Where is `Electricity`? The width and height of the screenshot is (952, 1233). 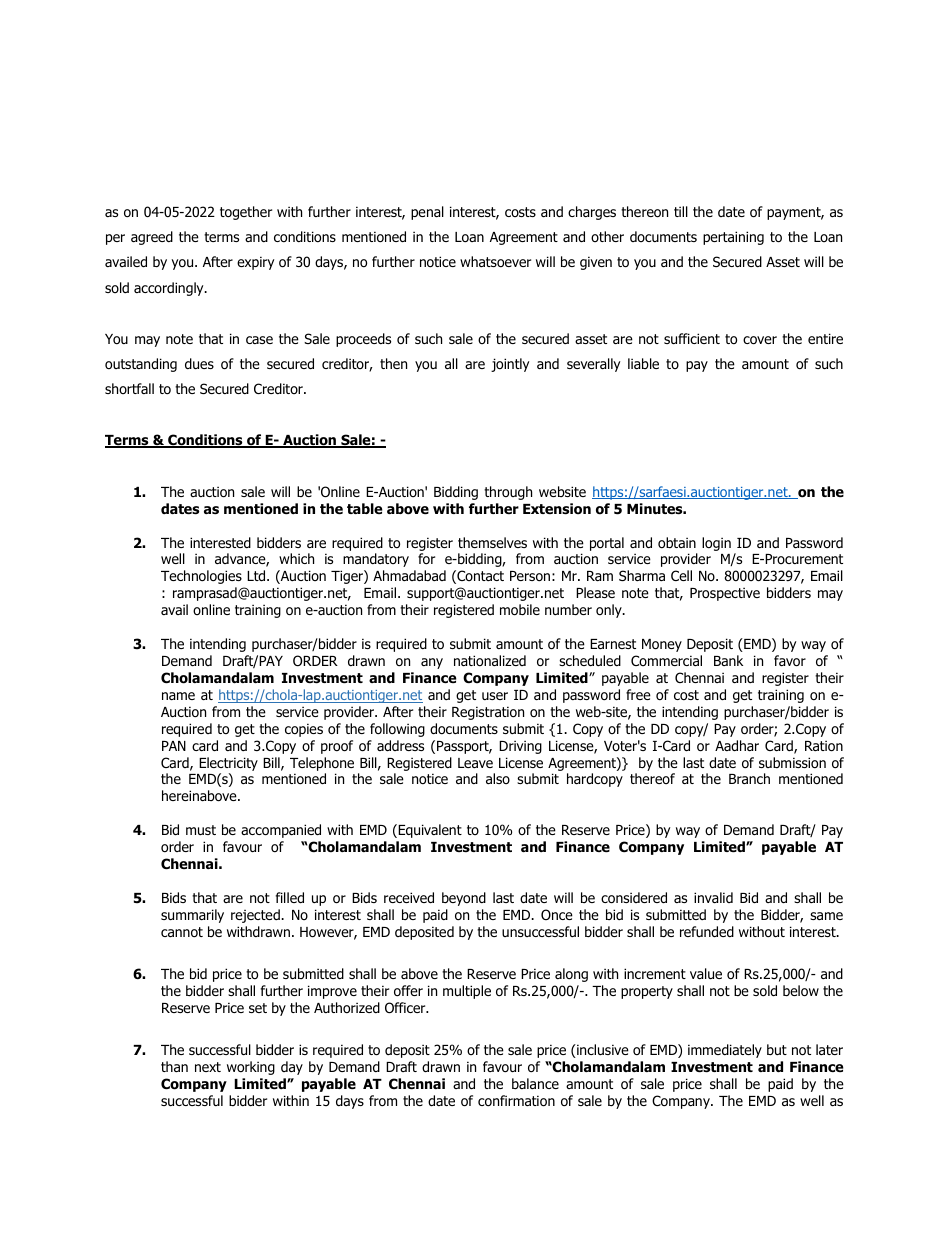
Electricity is located at coordinates (228, 764).
